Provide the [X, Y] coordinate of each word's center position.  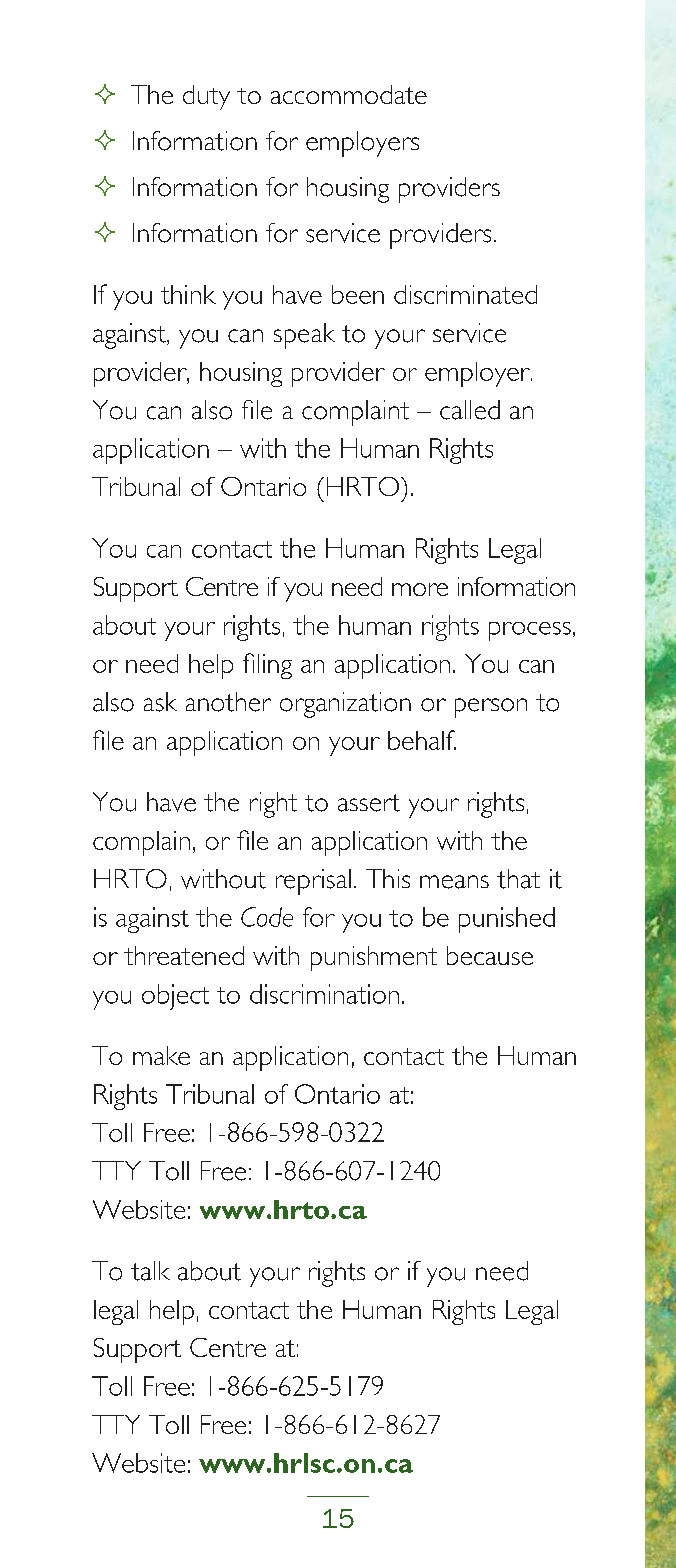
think [188, 294]
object [175, 997]
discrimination [324, 994]
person [491, 708]
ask [160, 702]
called [470, 410]
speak [304, 336]
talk [150, 1271]
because [490, 955]
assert [369, 803]
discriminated [465, 294]
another [228, 702]
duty [206, 97]
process [530, 631]
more [420, 589]
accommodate [349, 94]
